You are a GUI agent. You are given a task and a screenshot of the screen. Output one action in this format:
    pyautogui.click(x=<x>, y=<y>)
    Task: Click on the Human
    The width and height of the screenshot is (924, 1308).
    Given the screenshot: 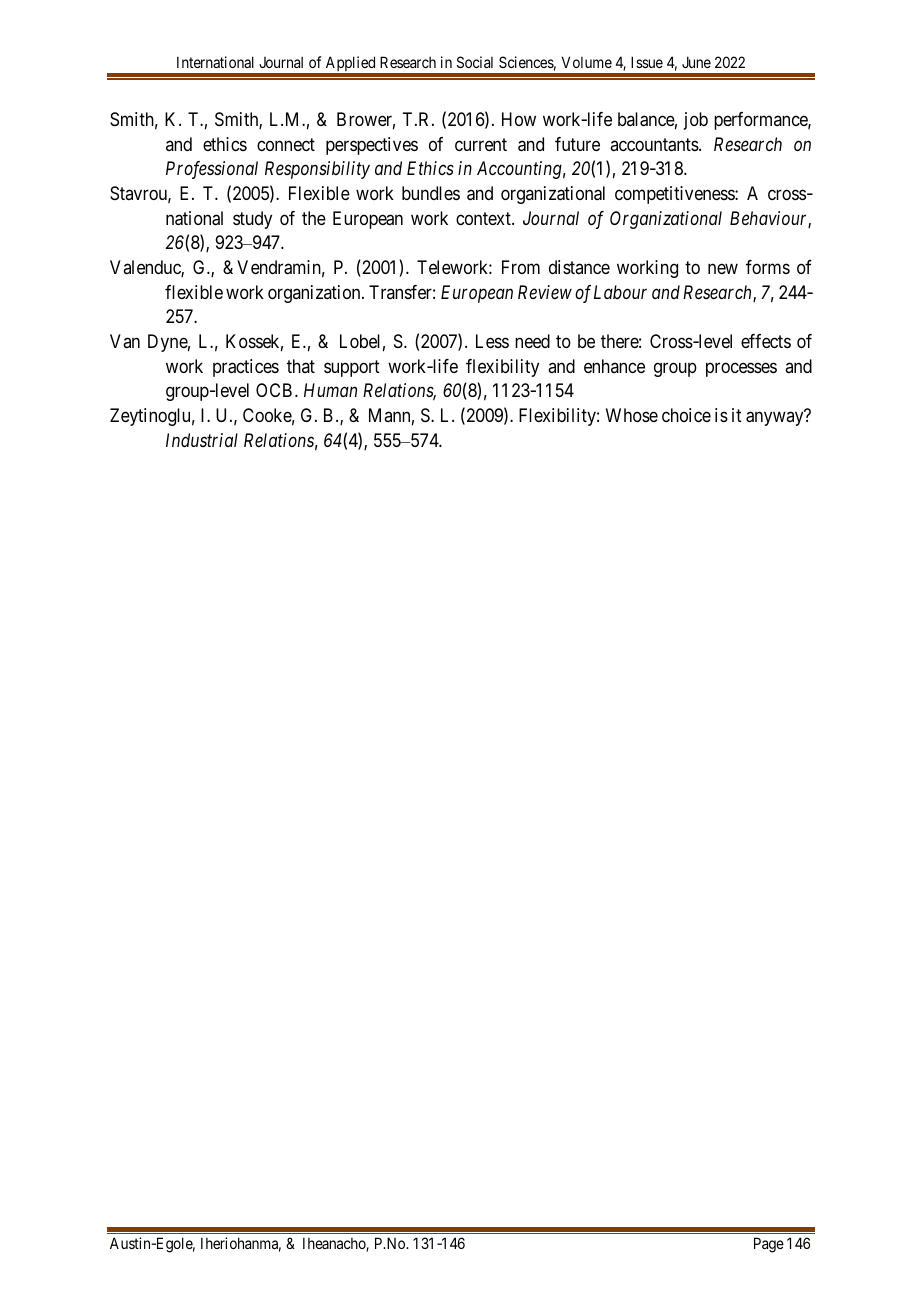 What is the action you would take?
    pyautogui.click(x=330, y=390)
